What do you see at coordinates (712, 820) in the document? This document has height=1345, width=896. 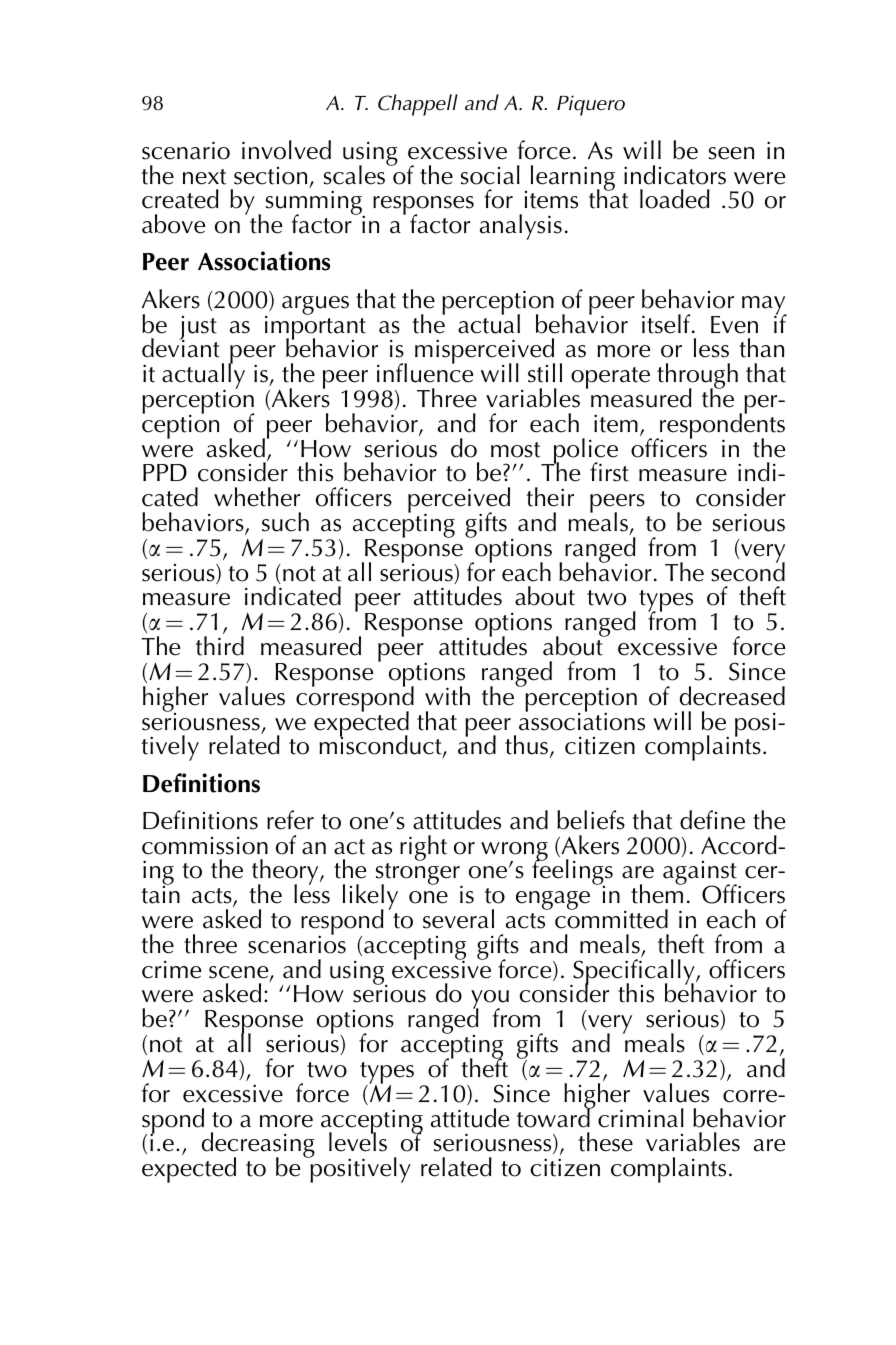 I see `define` at bounding box center [712, 820].
